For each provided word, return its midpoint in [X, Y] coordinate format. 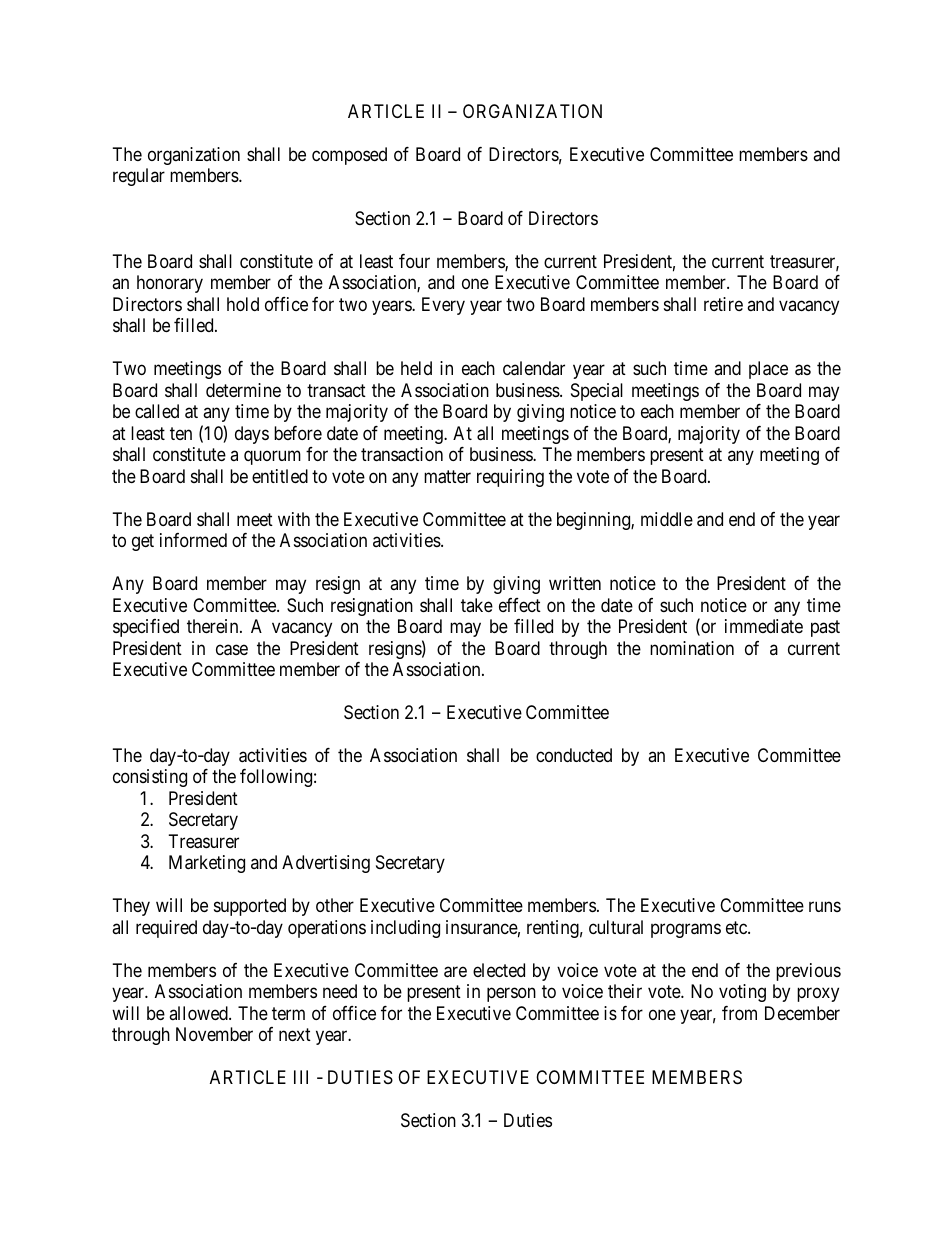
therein [214, 626]
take [477, 605]
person [511, 995]
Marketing [207, 864]
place [768, 370]
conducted [574, 755]
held [416, 368]
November [214, 1034]
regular [139, 177]
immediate [764, 626]
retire [723, 304]
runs [825, 907]
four [414, 261]
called [157, 411]
